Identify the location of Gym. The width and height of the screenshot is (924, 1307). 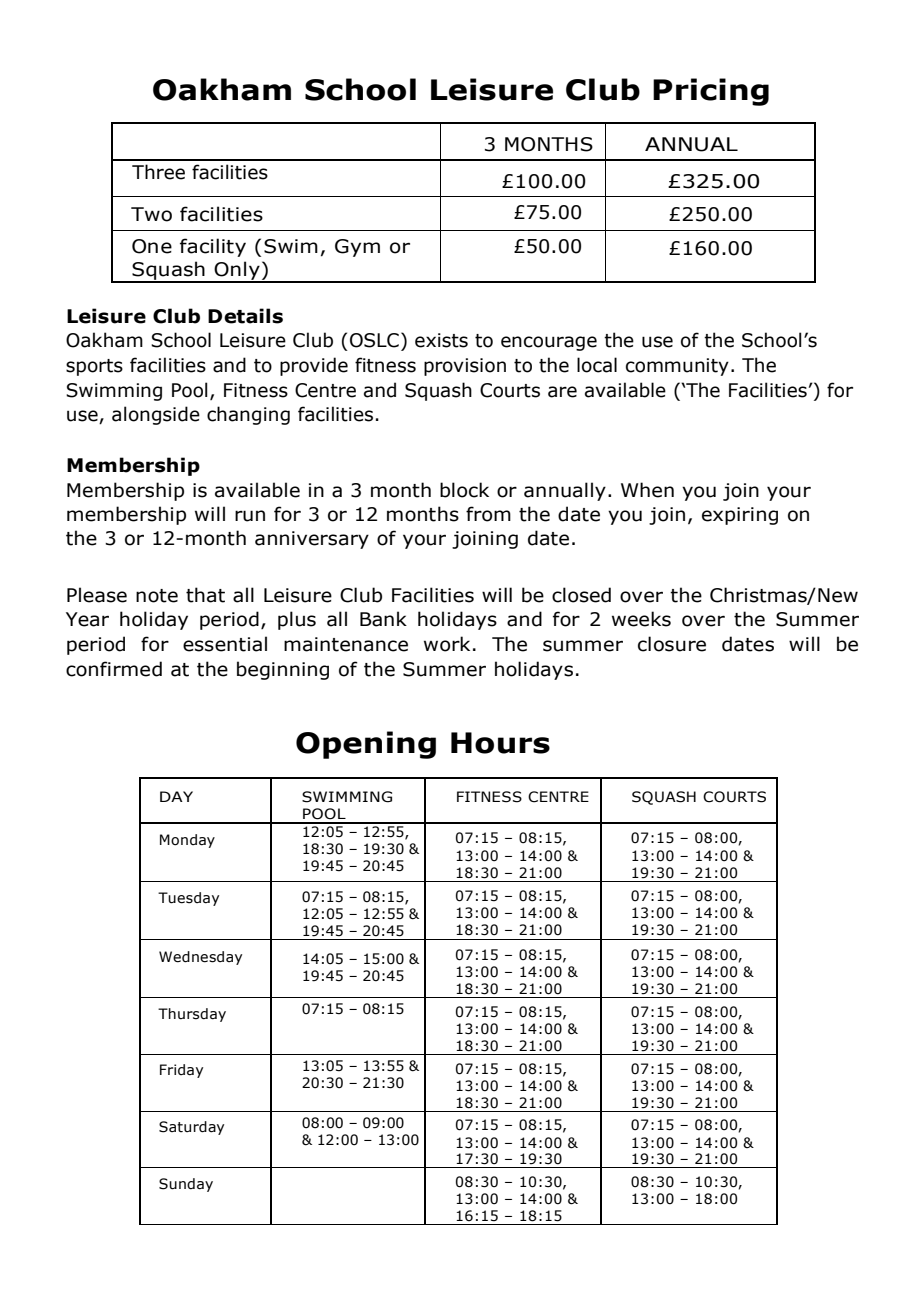
(357, 248).
